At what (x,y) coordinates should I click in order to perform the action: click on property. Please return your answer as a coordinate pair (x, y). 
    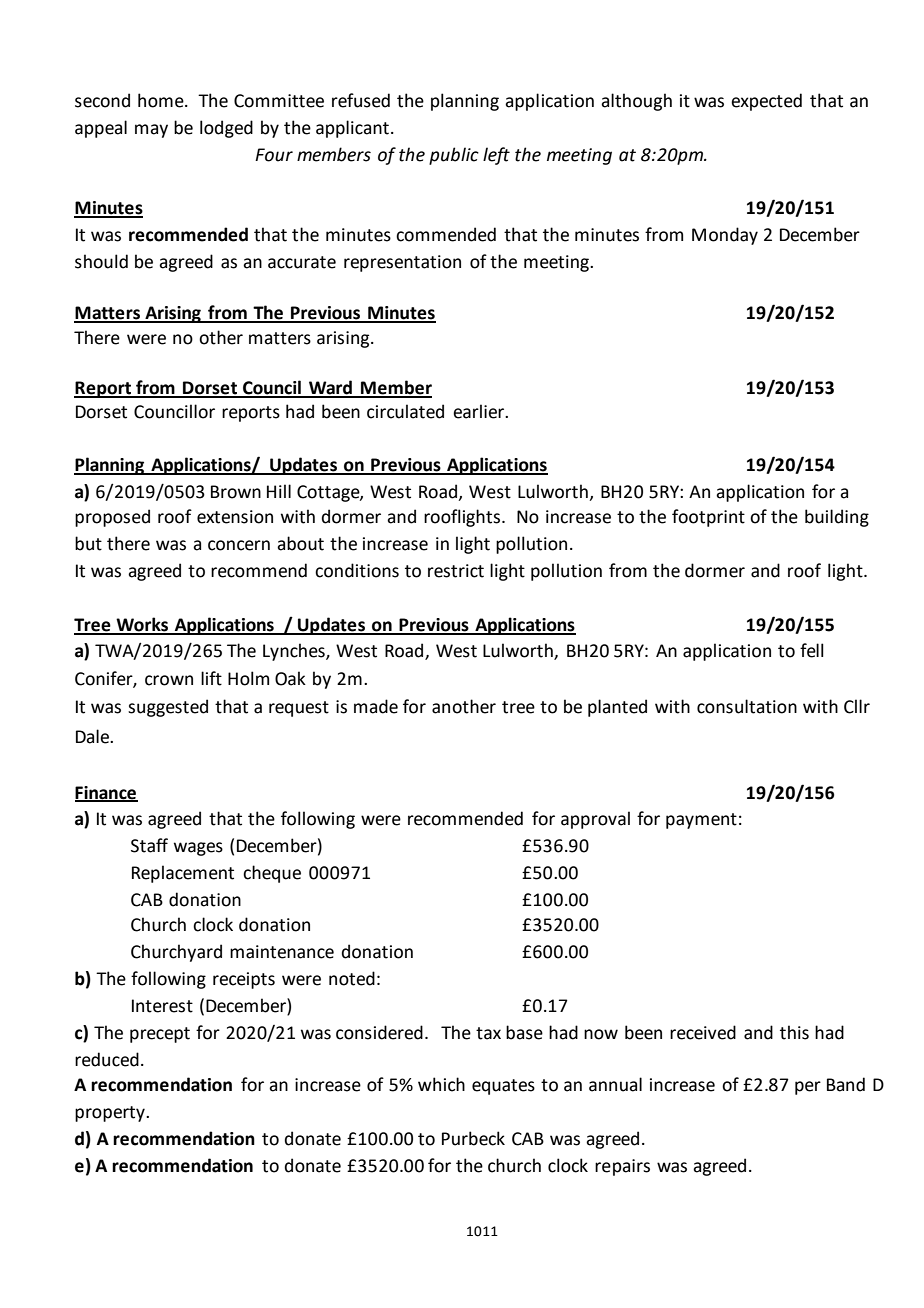
    Looking at the image, I should click on (111, 1114).
